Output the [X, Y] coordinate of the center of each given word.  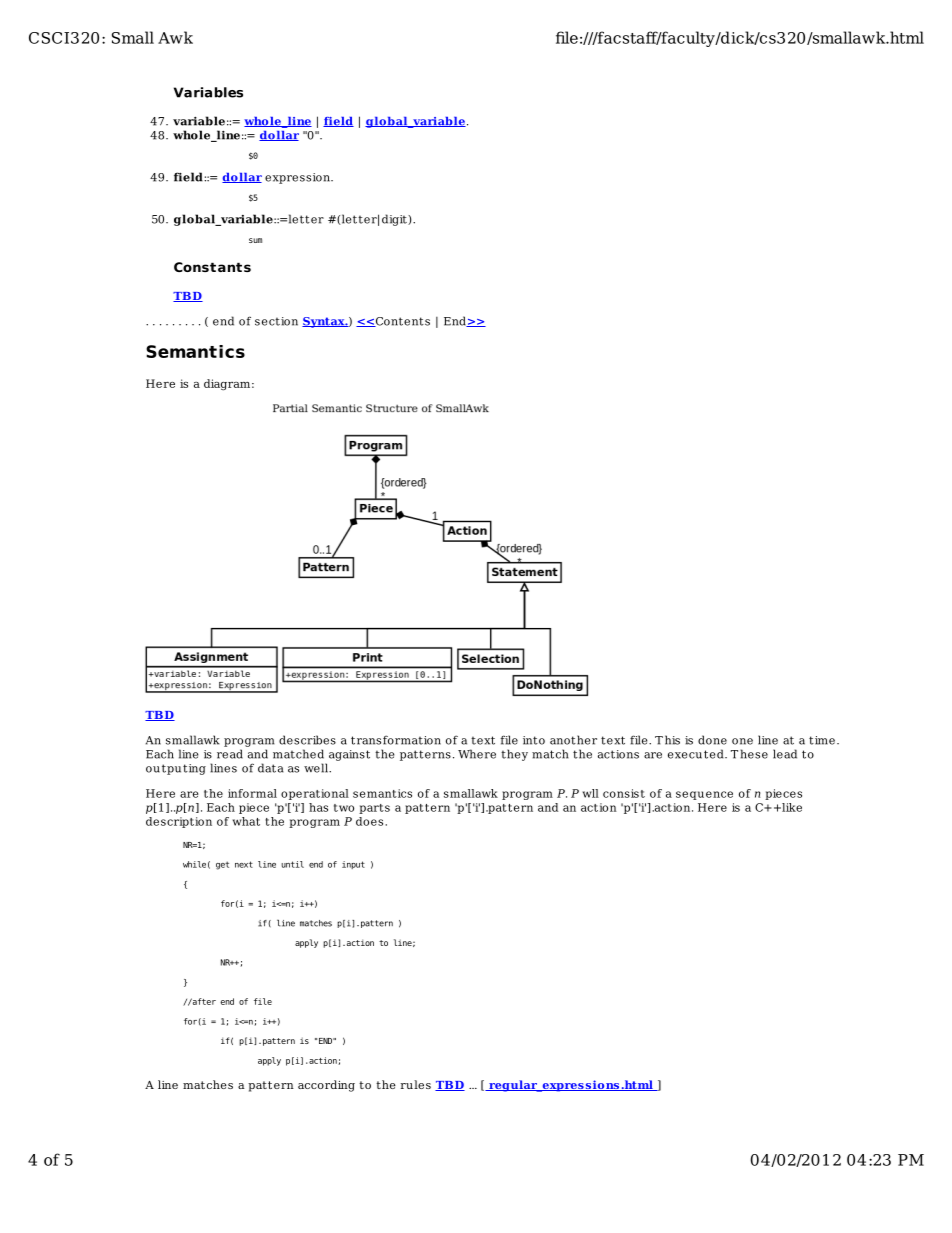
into [534, 740]
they [514, 755]
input [353, 865]
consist [624, 793]
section [276, 321]
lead [785, 754]
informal [252, 793]
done [712, 740]
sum [255, 240]
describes [307, 740]
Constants [212, 267]
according [326, 1086]
